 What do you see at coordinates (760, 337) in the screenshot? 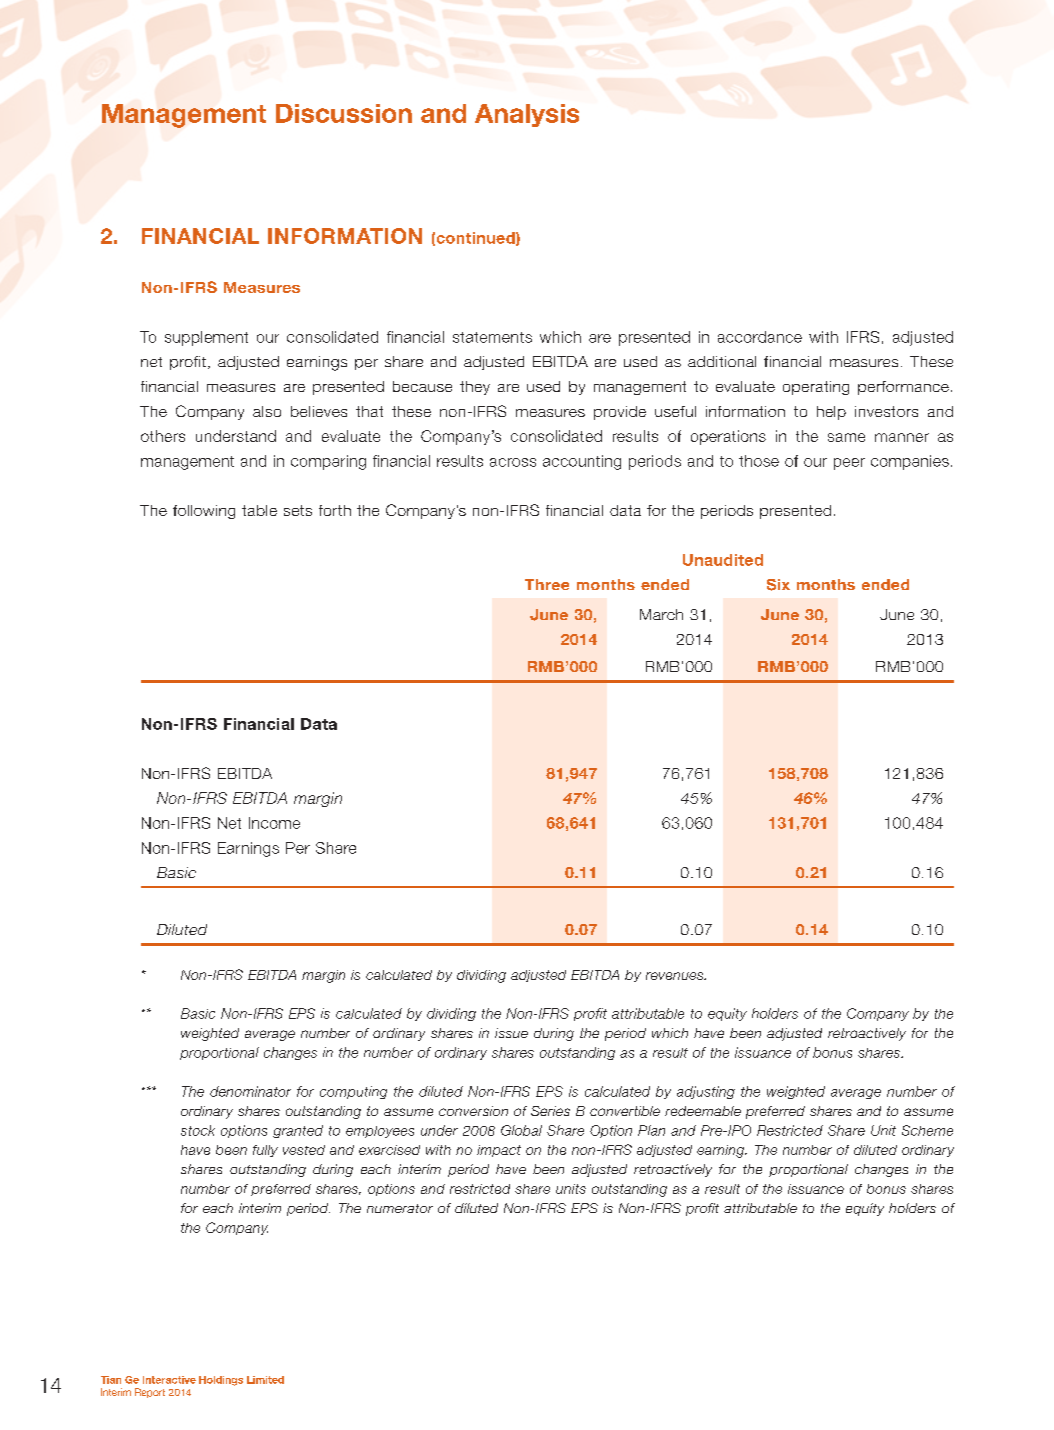
I see `accordance` at bounding box center [760, 337].
